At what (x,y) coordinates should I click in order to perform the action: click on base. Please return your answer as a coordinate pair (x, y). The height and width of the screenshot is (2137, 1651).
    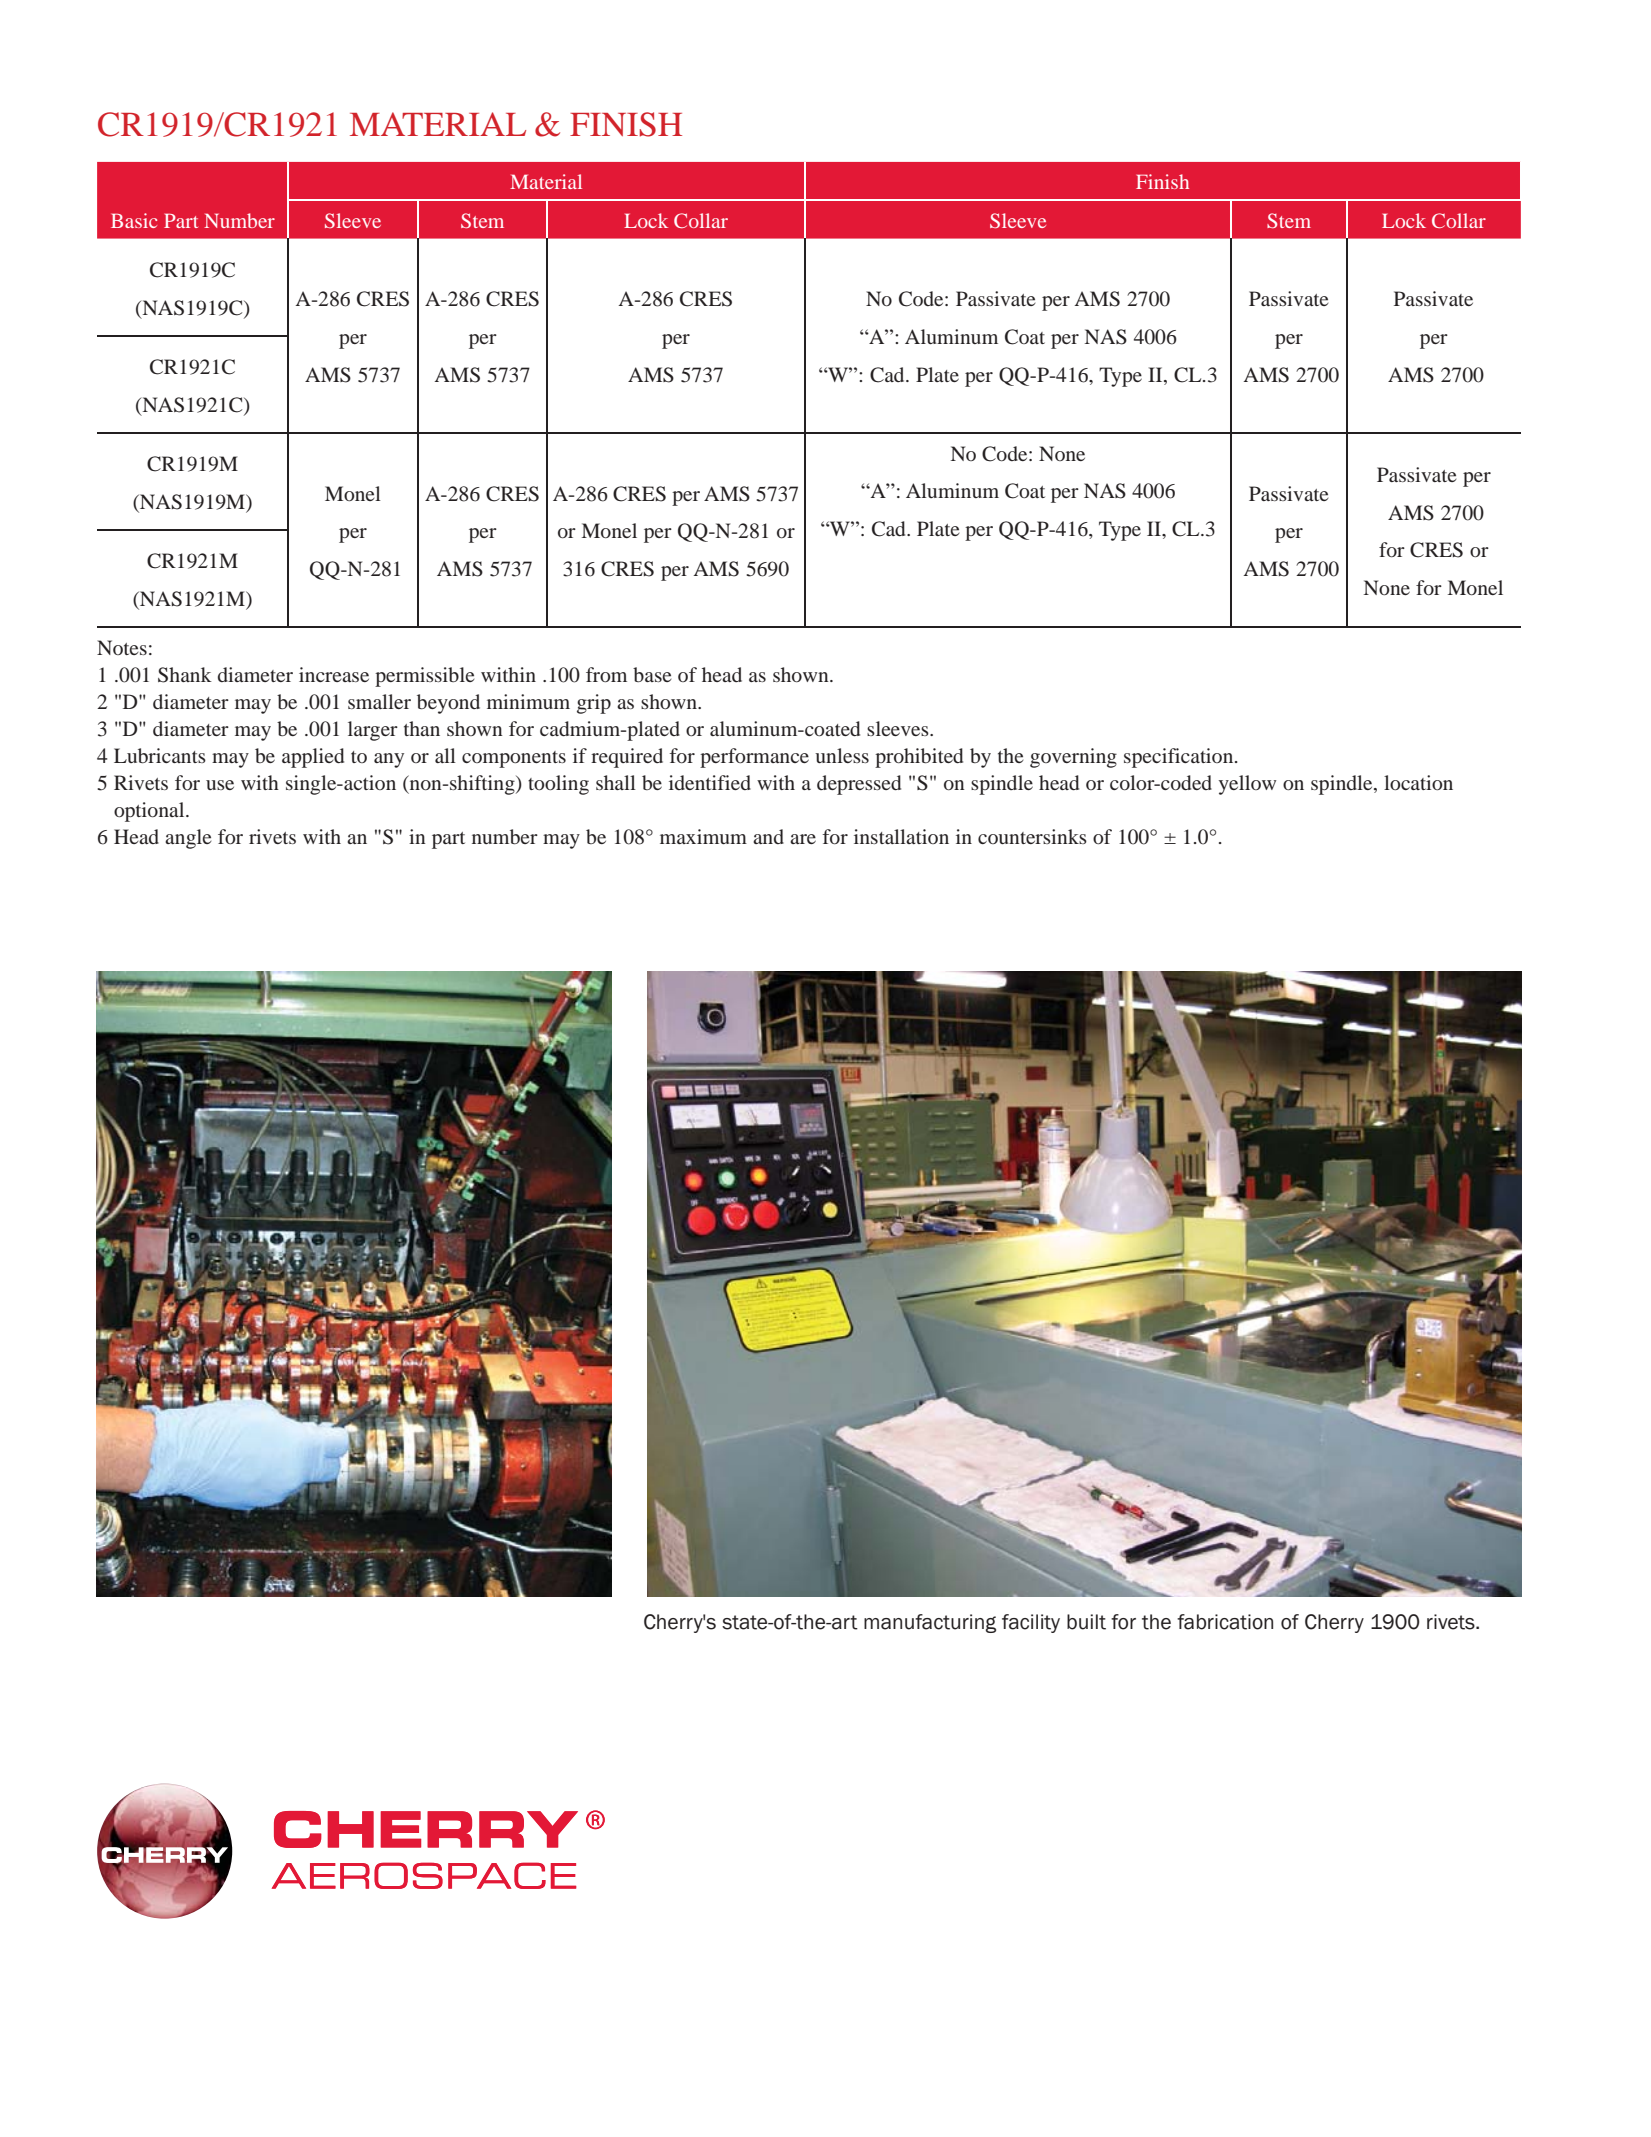
    Looking at the image, I should click on (652, 674).
